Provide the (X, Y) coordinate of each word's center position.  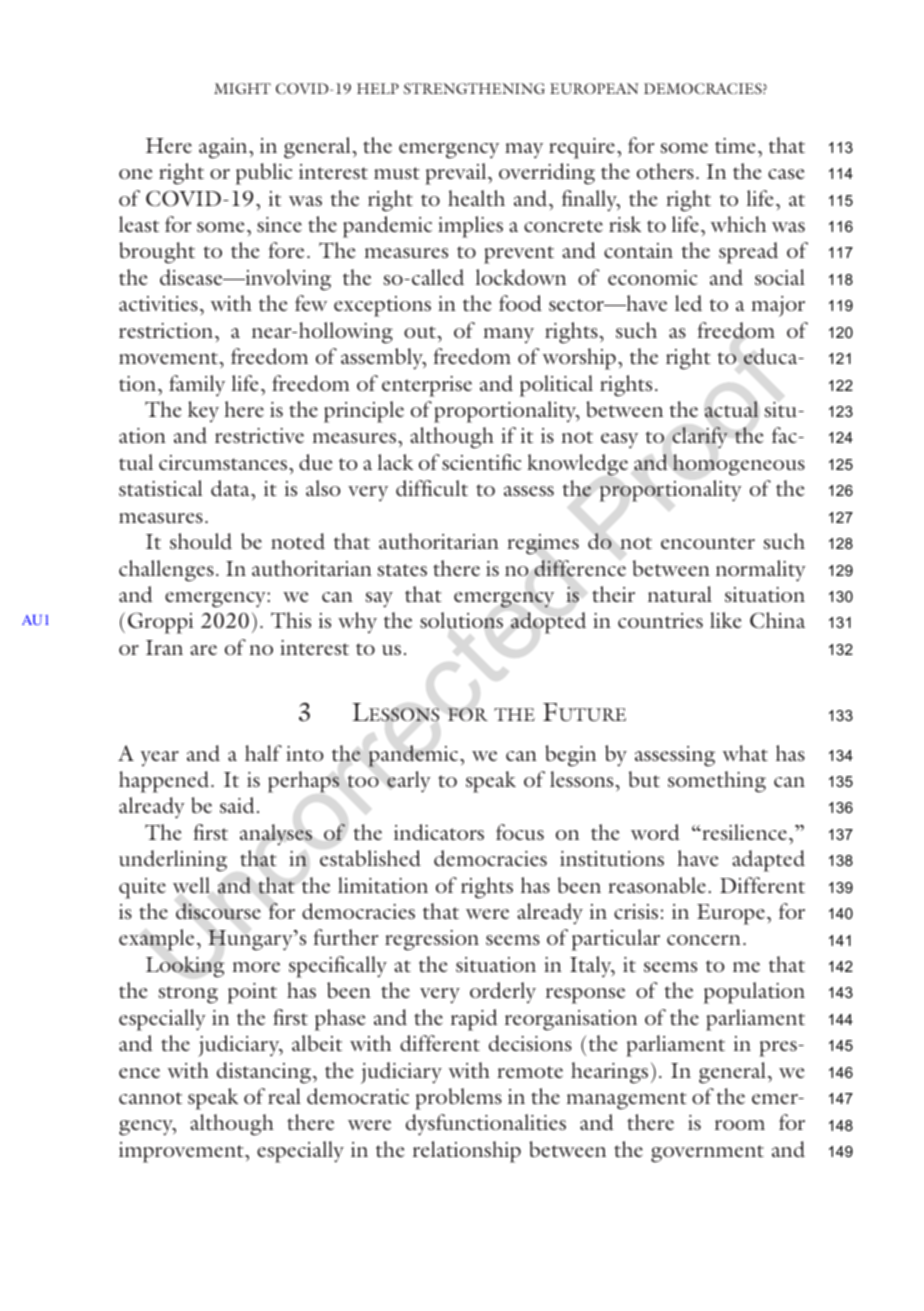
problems (458, 1099)
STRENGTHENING (474, 88)
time (735, 145)
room (740, 1125)
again (224, 148)
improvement (182, 1152)
